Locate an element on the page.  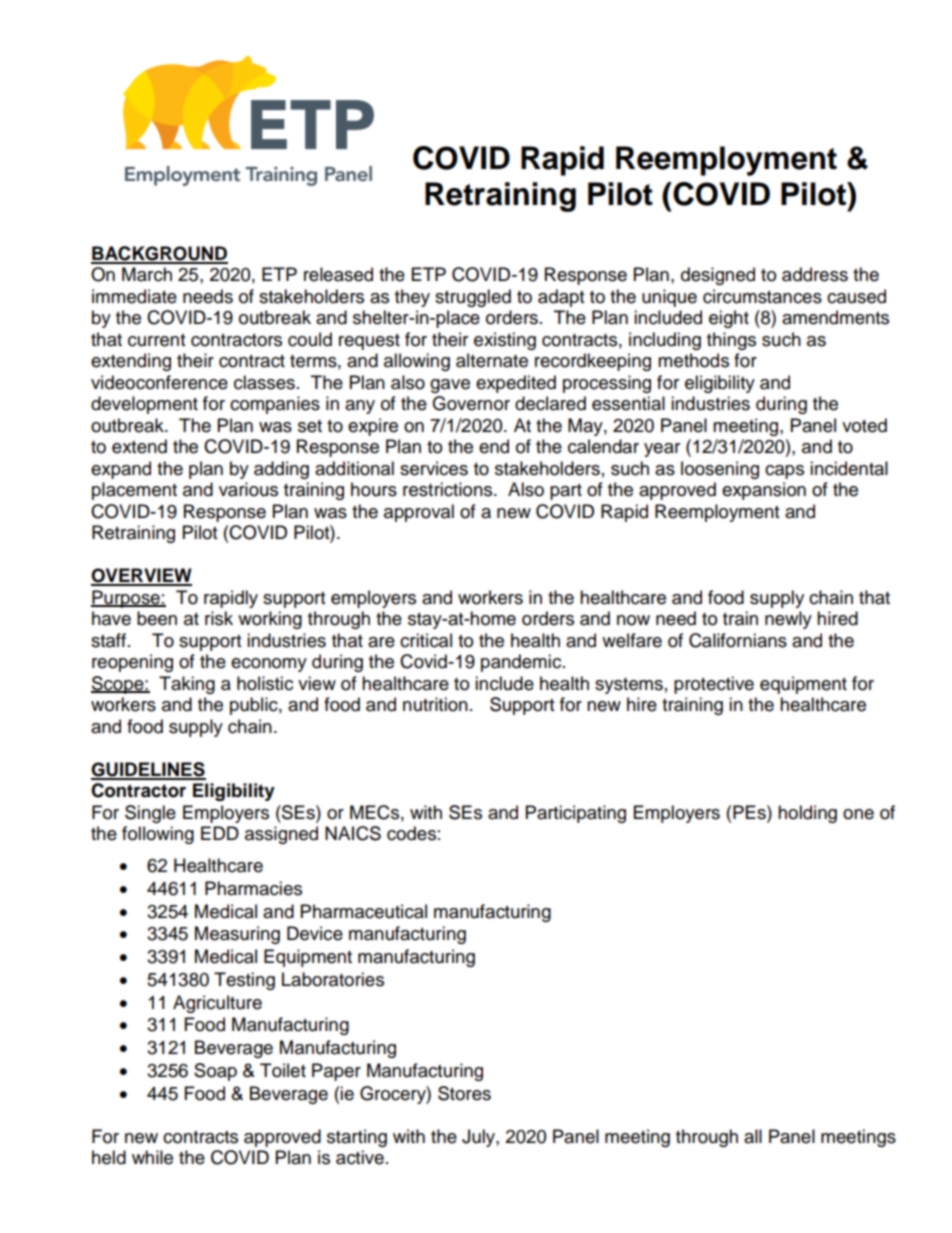
Single is located at coordinates (150, 814).
